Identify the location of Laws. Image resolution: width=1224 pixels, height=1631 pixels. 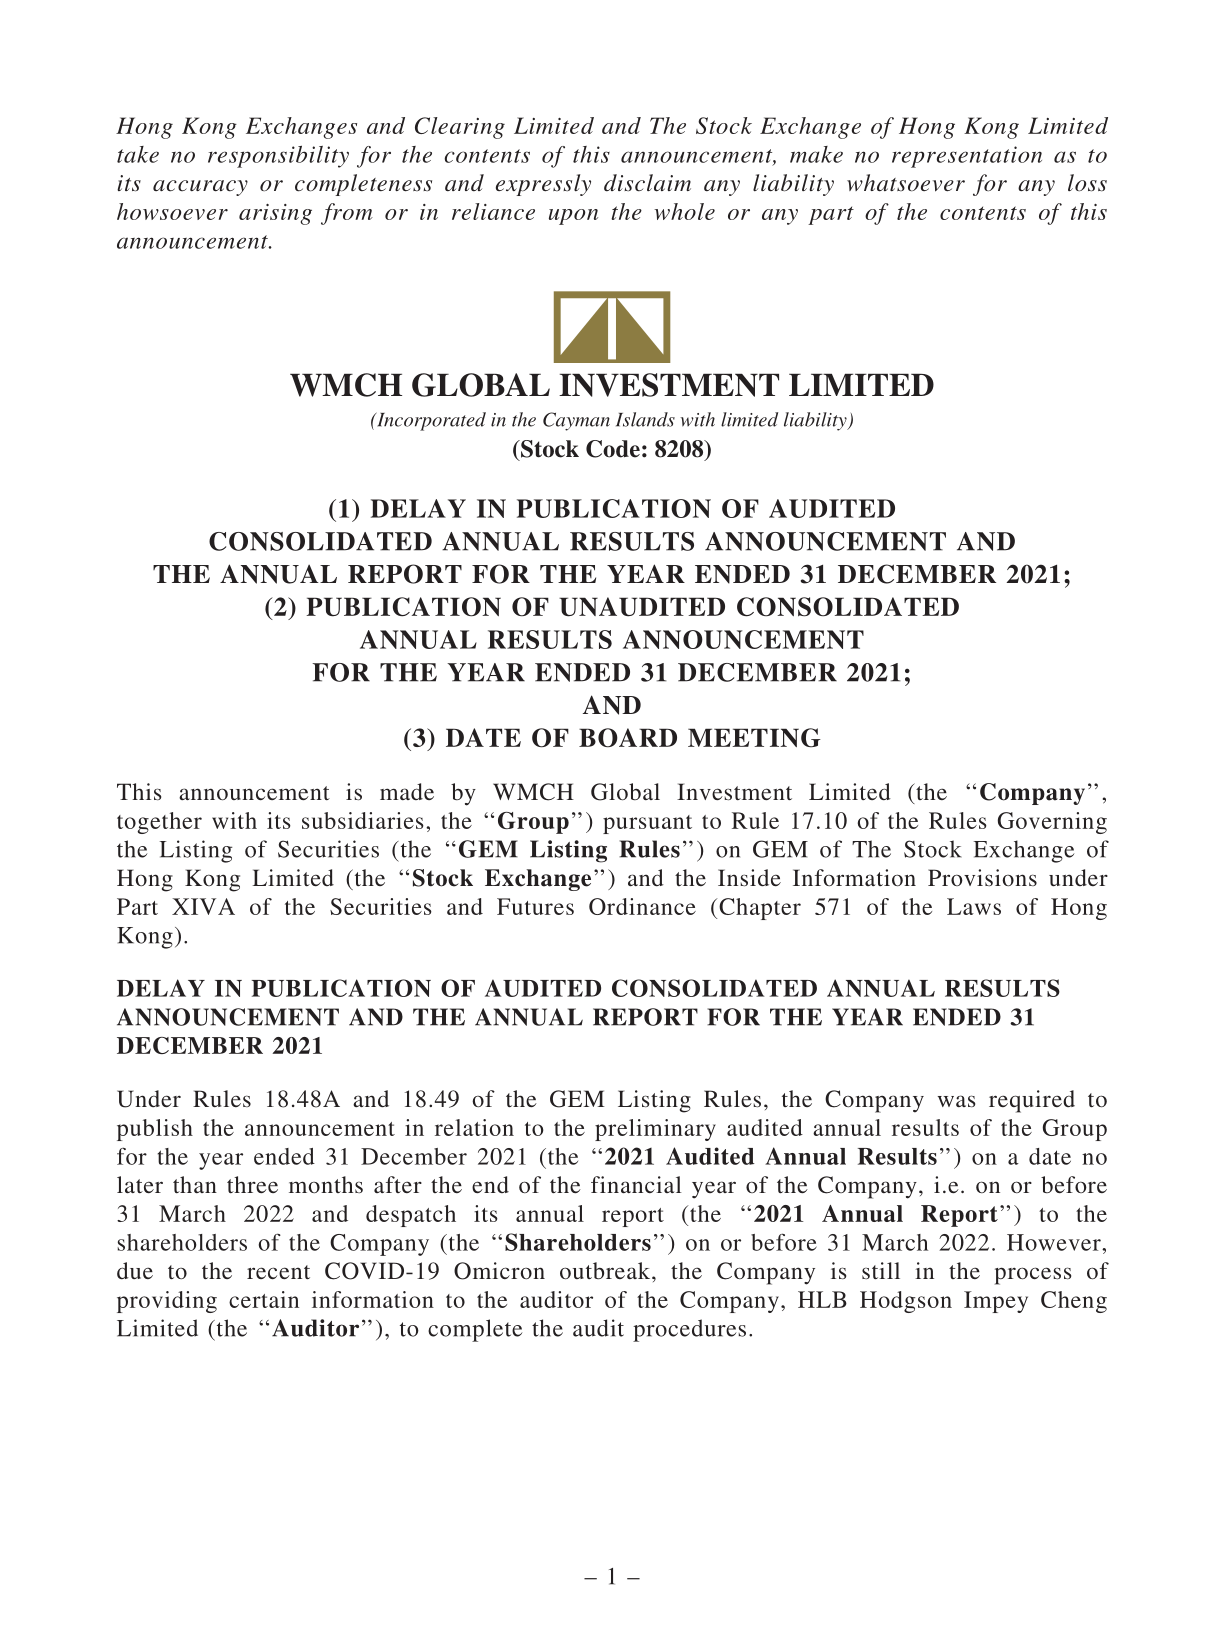
(974, 906).
